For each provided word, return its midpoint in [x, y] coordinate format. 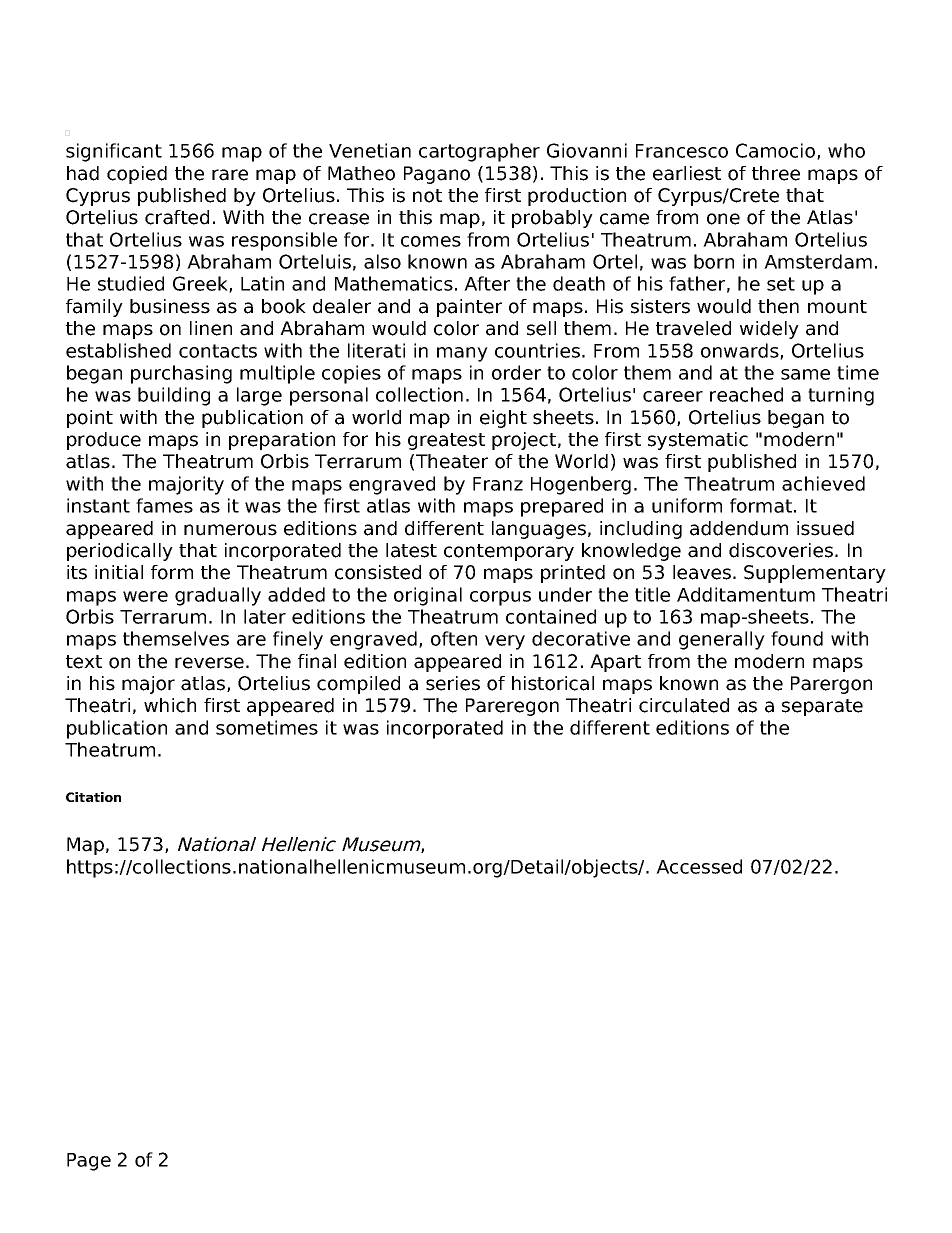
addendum [739, 528]
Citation [93, 797]
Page [89, 1162]
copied [137, 175]
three [776, 173]
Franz [498, 484]
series [453, 683]
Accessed [699, 866]
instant [98, 505]
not [427, 196]
